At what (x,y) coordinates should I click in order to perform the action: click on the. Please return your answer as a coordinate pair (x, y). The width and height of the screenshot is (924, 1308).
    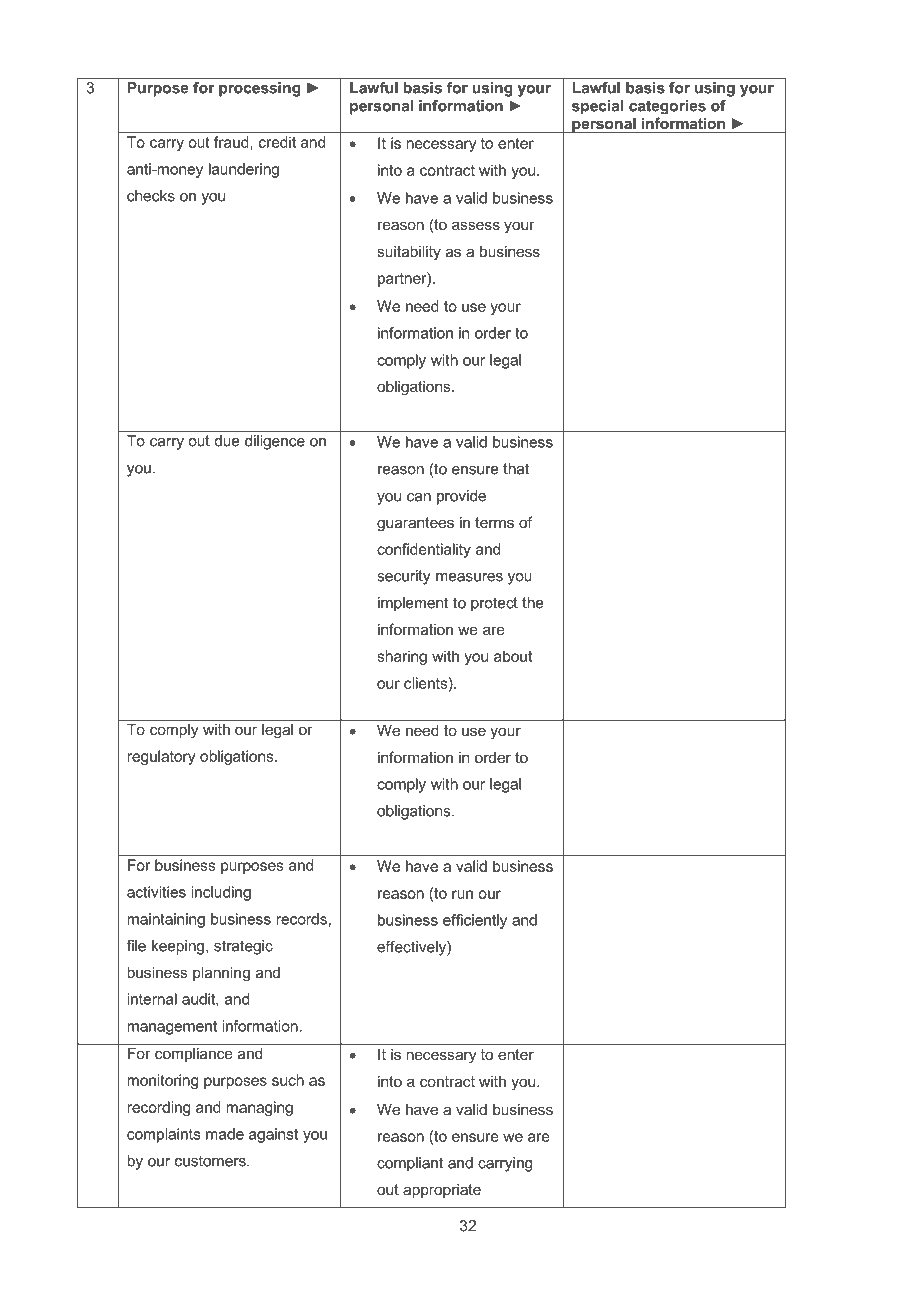
    Looking at the image, I should click on (533, 603).
